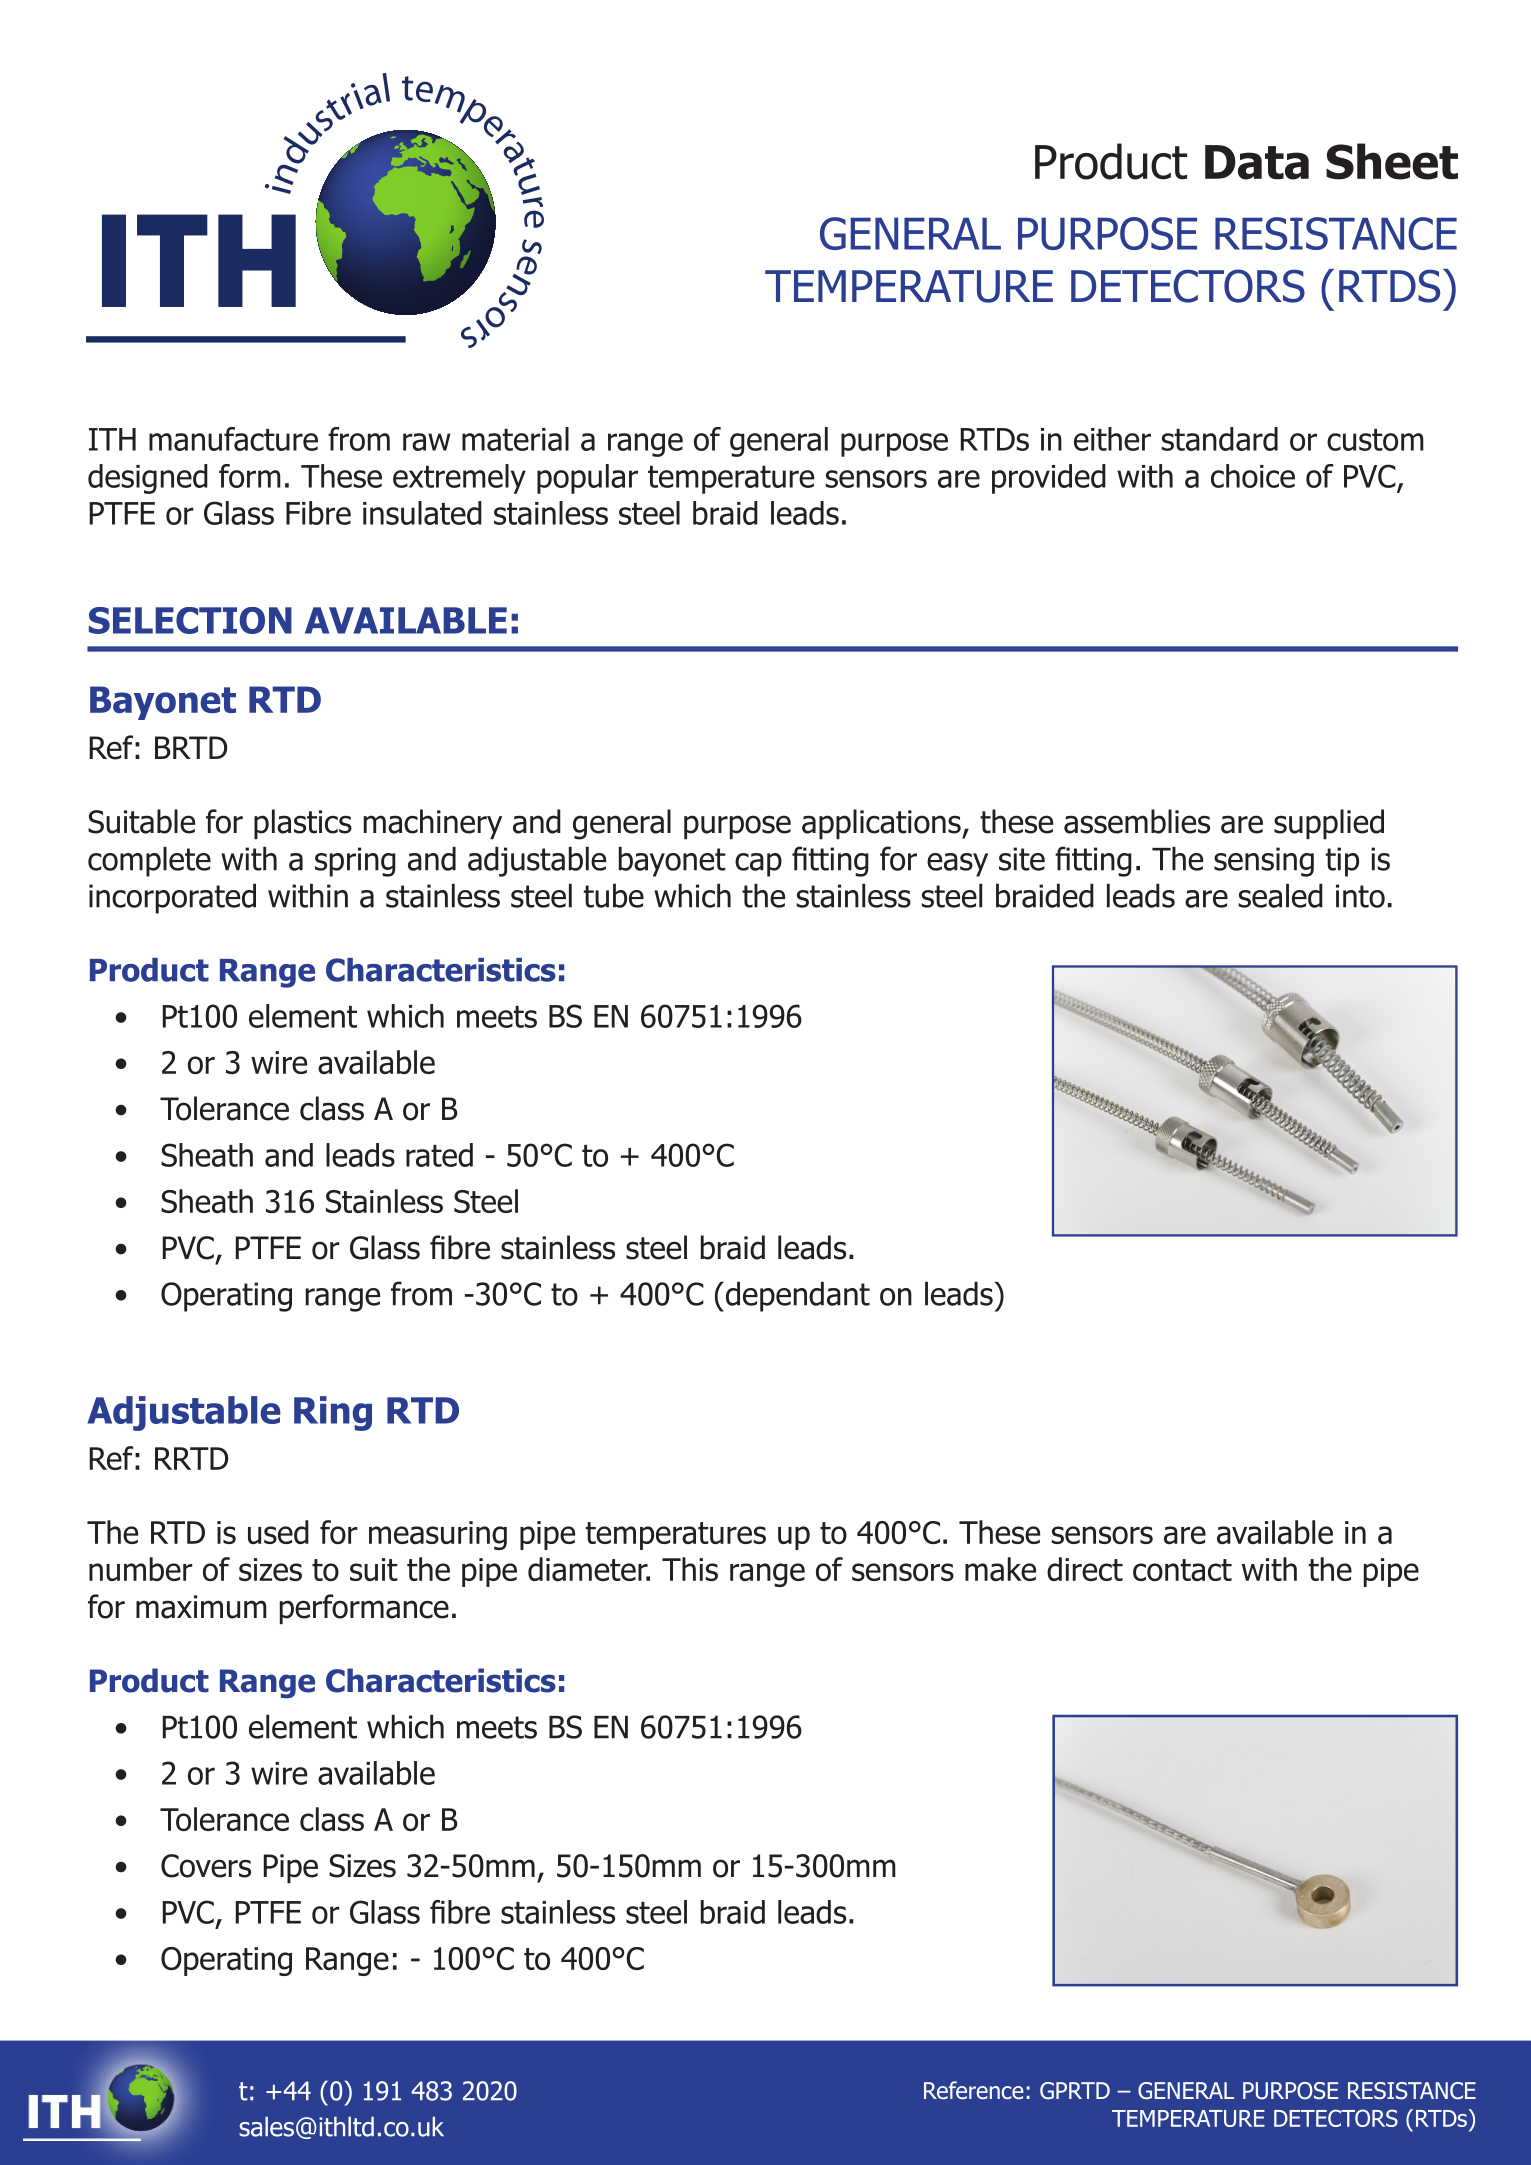 This document has height=2165, width=1531. Describe the element at coordinates (796, 1297) in the document. I see `dependant` at that location.
